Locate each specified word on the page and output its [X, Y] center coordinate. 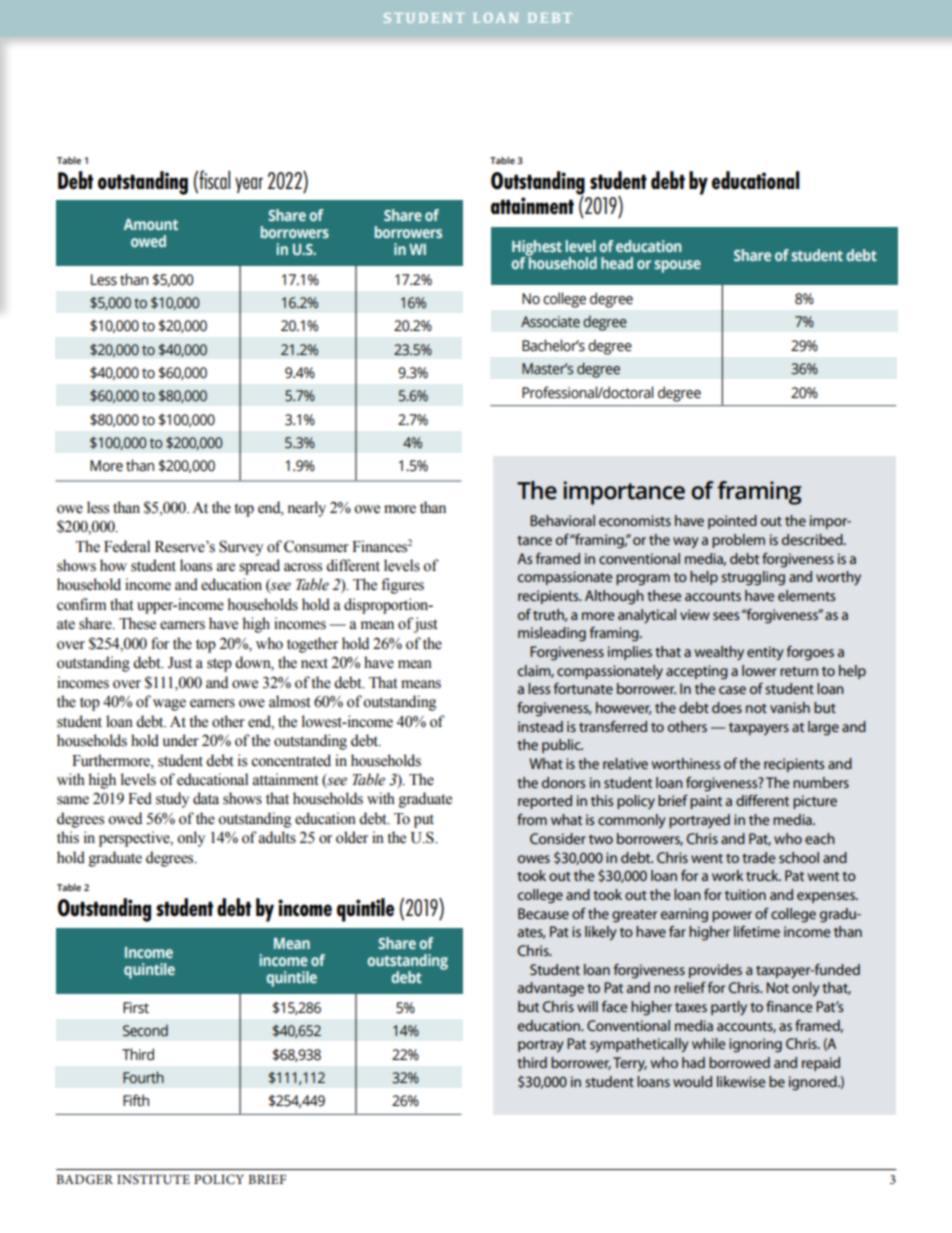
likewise [741, 1081]
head [617, 263]
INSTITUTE [153, 1179]
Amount [151, 224]
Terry [630, 1064]
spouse [677, 266]
